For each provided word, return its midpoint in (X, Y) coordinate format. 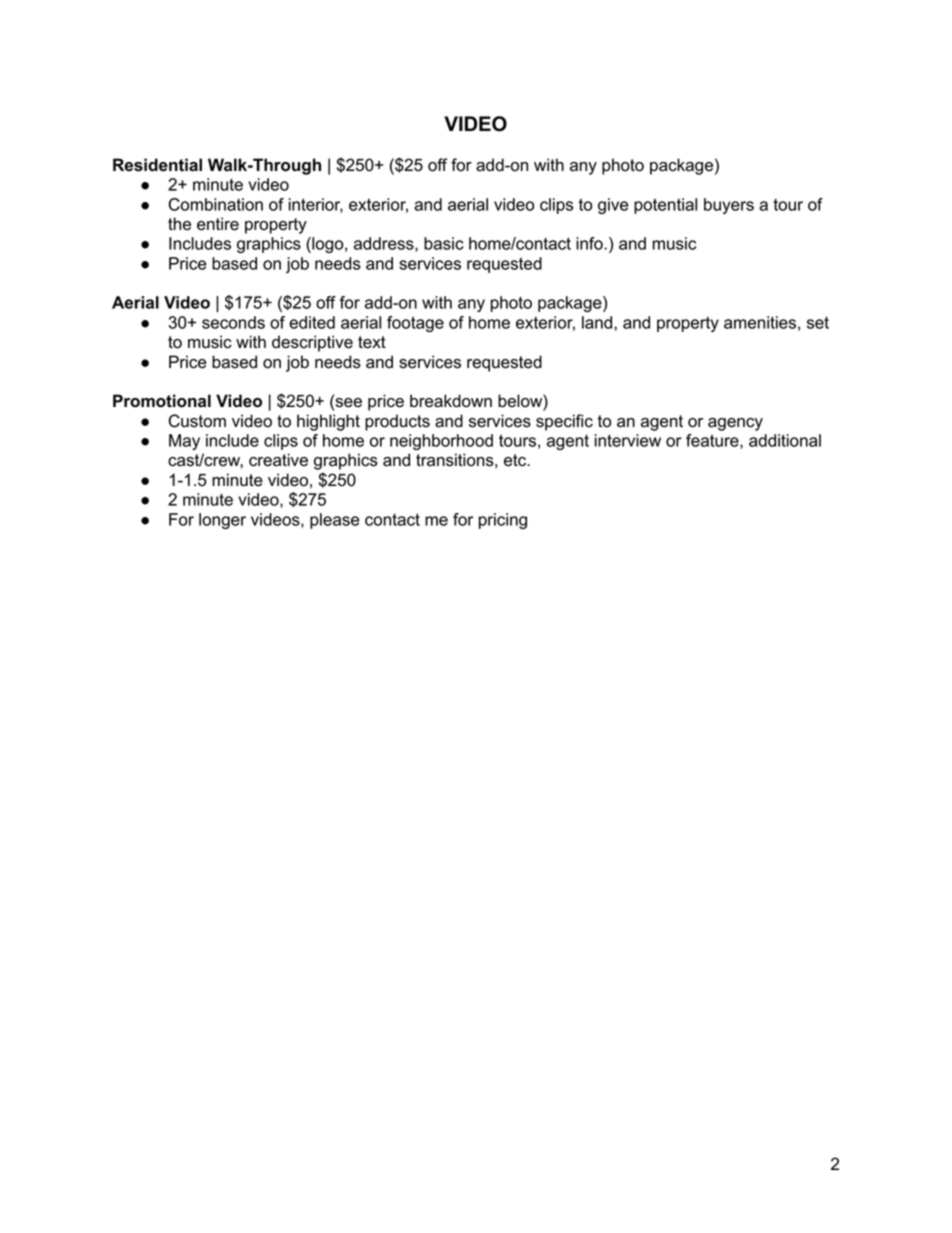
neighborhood (441, 442)
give (613, 206)
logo (328, 245)
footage (415, 324)
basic (444, 243)
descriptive (312, 343)
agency (735, 424)
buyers (729, 206)
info (590, 243)
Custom (197, 421)
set (818, 323)
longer (222, 521)
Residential (157, 165)
